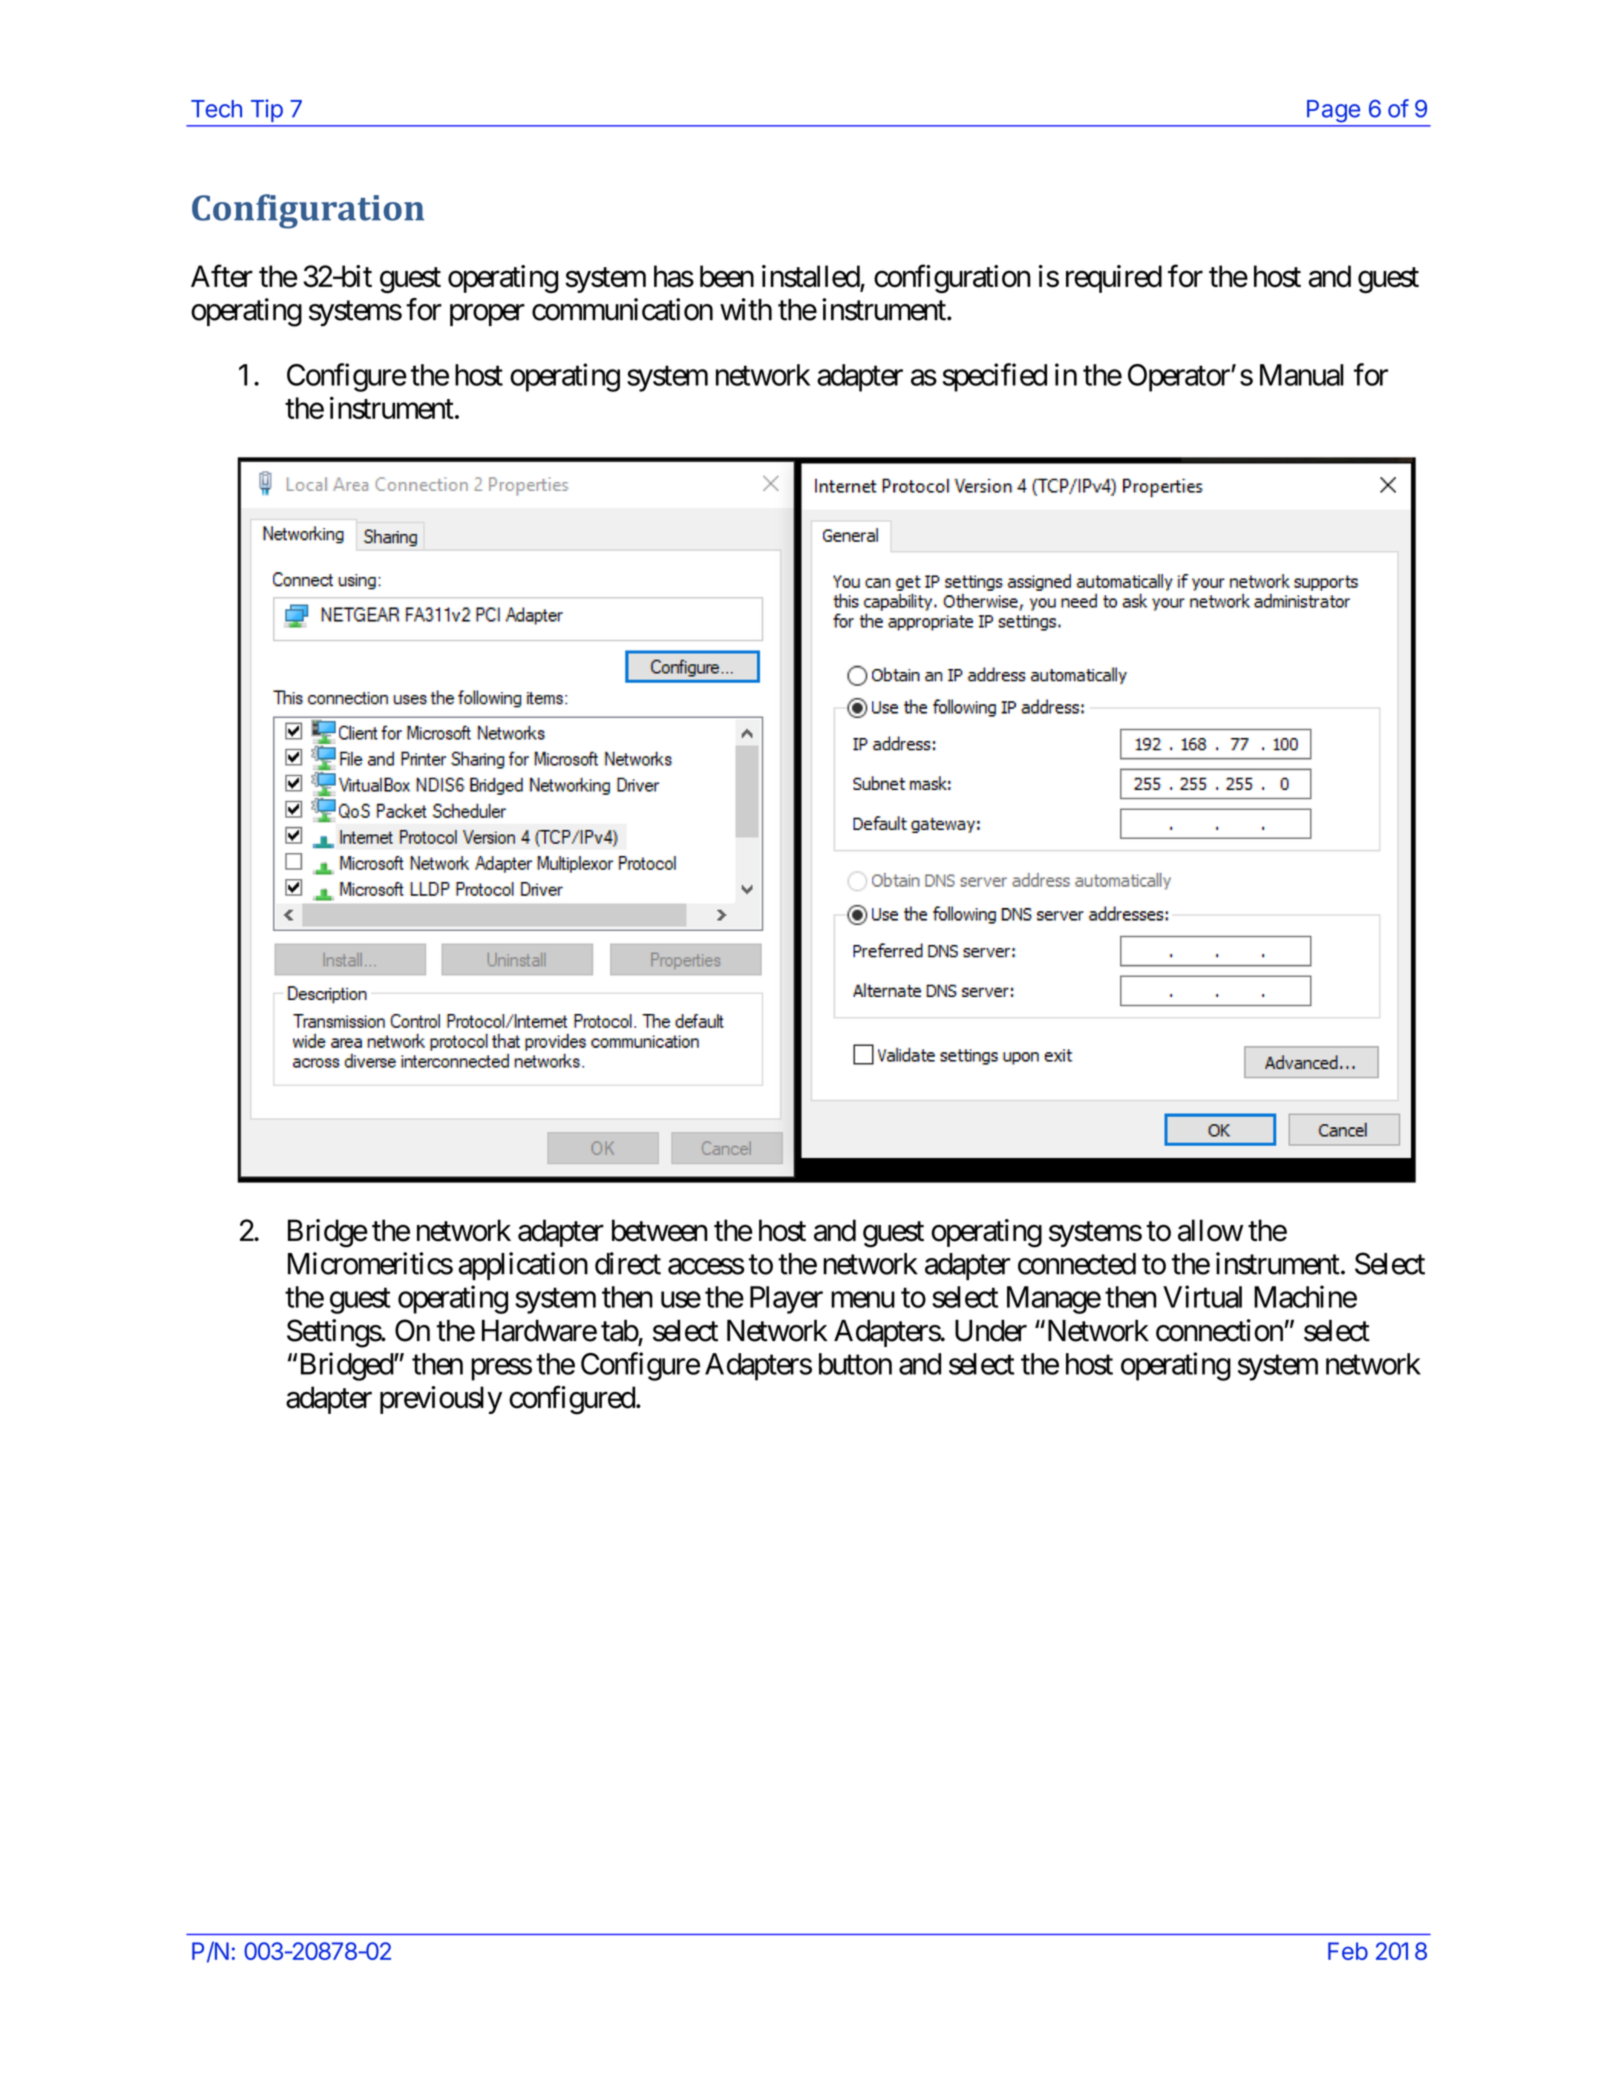 The image size is (1617, 2092). What do you see at coordinates (786, 1300) in the screenshot?
I see `Player` at bounding box center [786, 1300].
